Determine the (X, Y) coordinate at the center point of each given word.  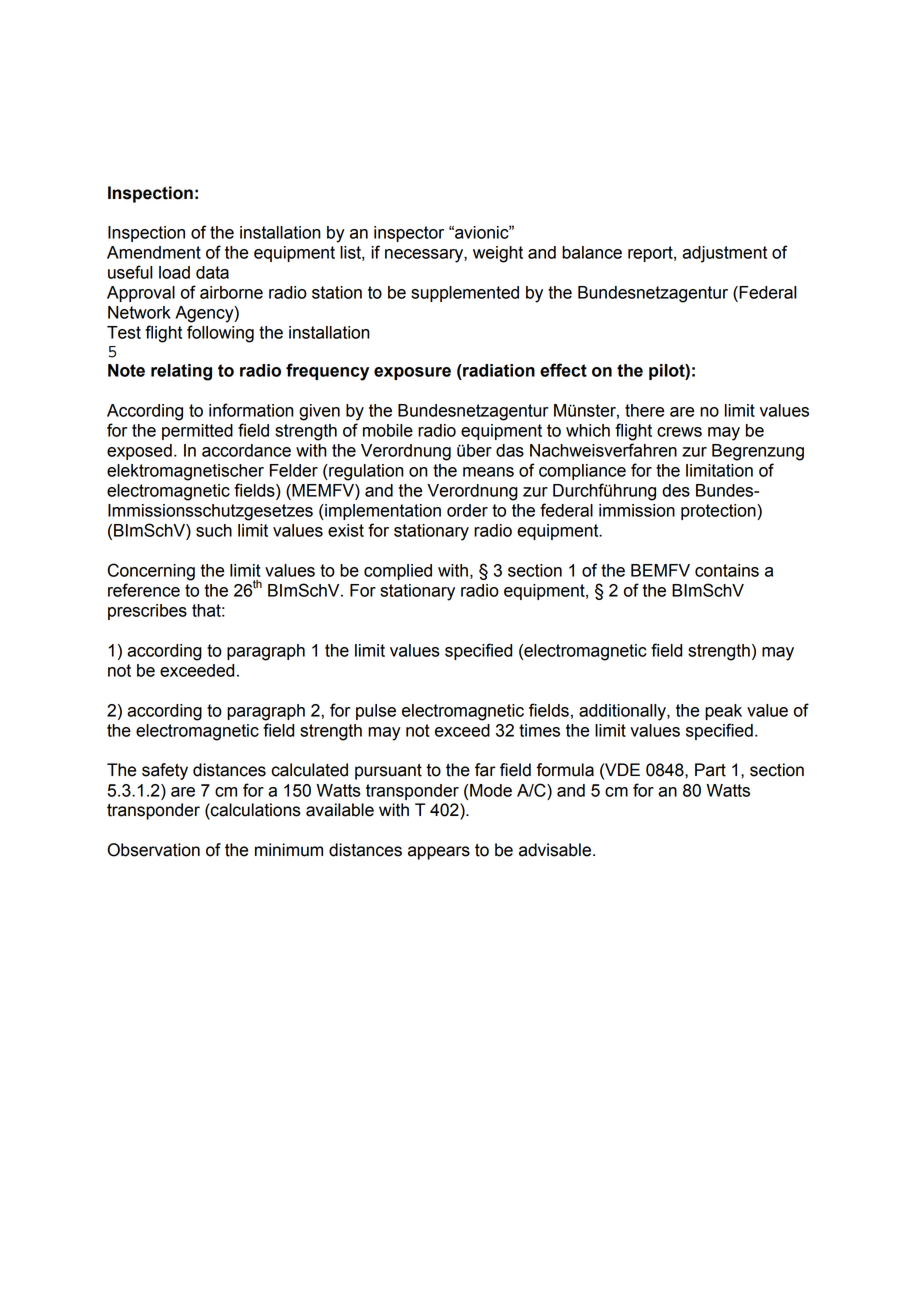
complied (398, 572)
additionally (623, 712)
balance (592, 252)
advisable (555, 850)
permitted (197, 432)
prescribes (147, 612)
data (212, 272)
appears (439, 853)
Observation (154, 850)
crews (679, 432)
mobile (388, 430)
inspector (409, 234)
